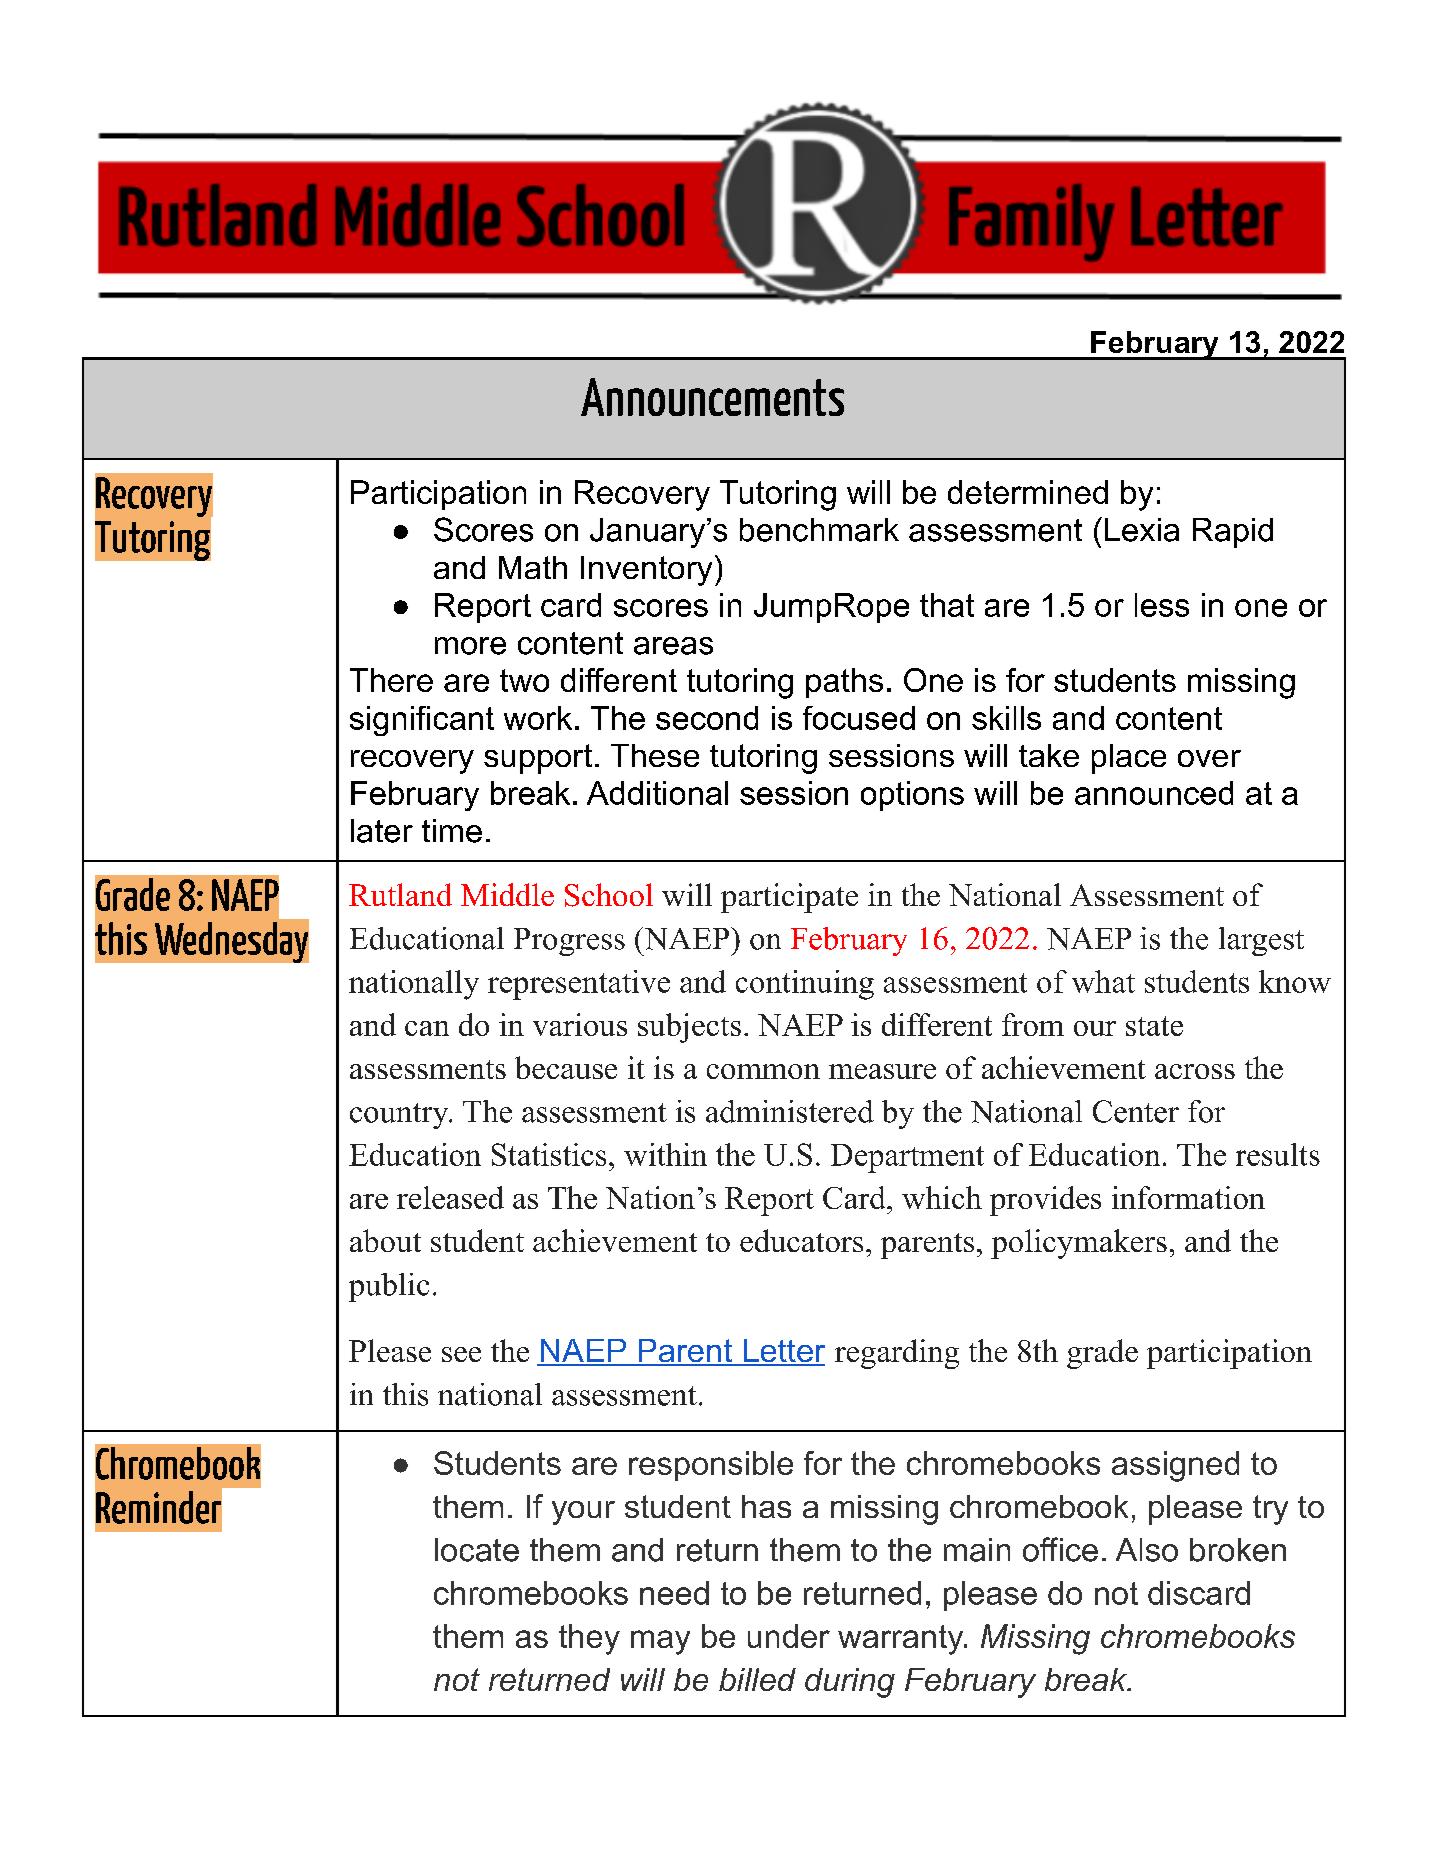 This screenshot has width=1430, height=1850. Describe the element at coordinates (819, 530) in the screenshot. I see `benchmark` at that location.
